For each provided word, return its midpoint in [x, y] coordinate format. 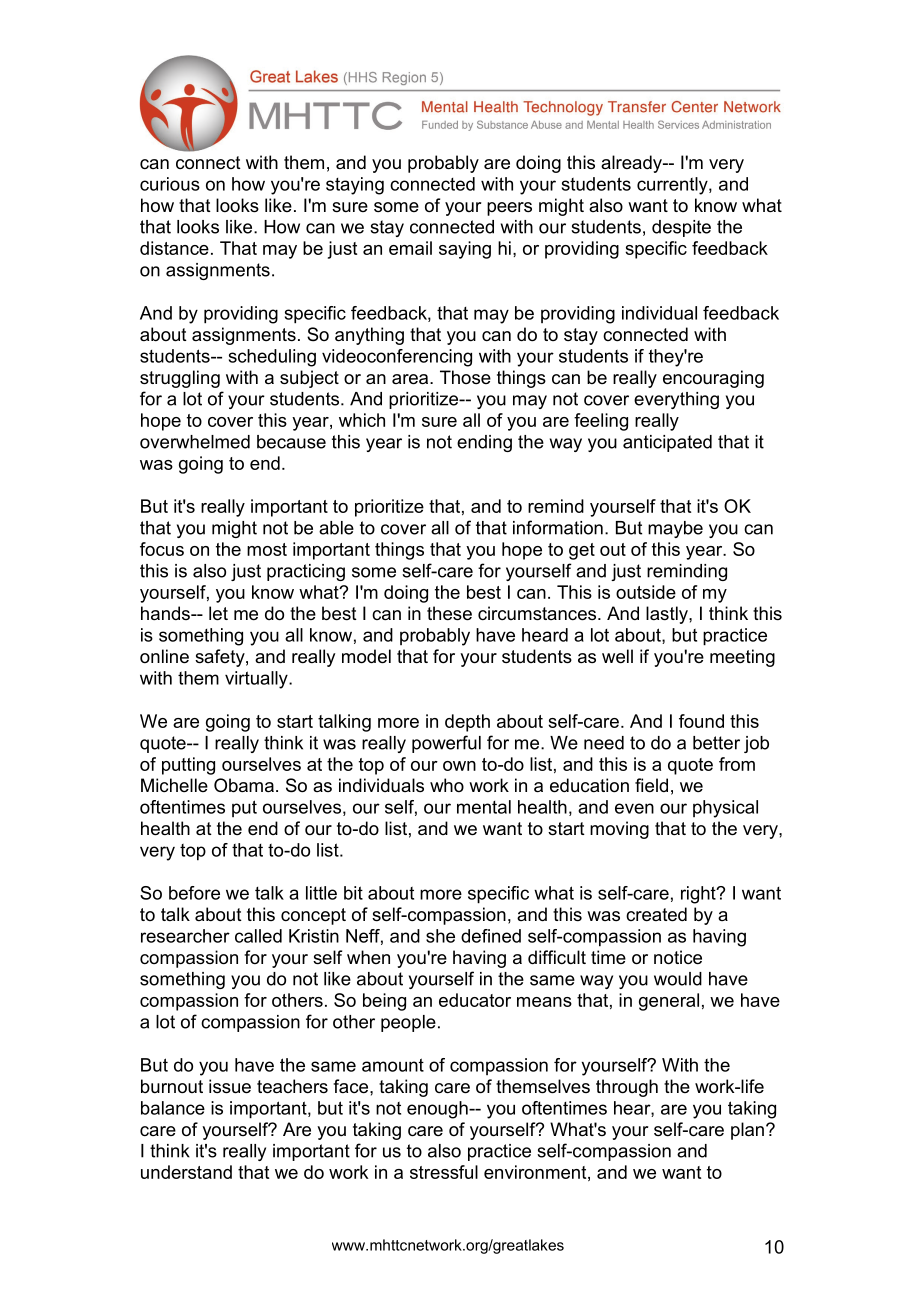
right [699, 895]
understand [186, 1172]
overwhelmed [195, 442]
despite [681, 228]
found [701, 721]
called [258, 936]
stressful [444, 1172]
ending [484, 443]
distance [174, 248]
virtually [257, 680]
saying [465, 250]
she [440, 936]
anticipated [667, 443]
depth [467, 723]
